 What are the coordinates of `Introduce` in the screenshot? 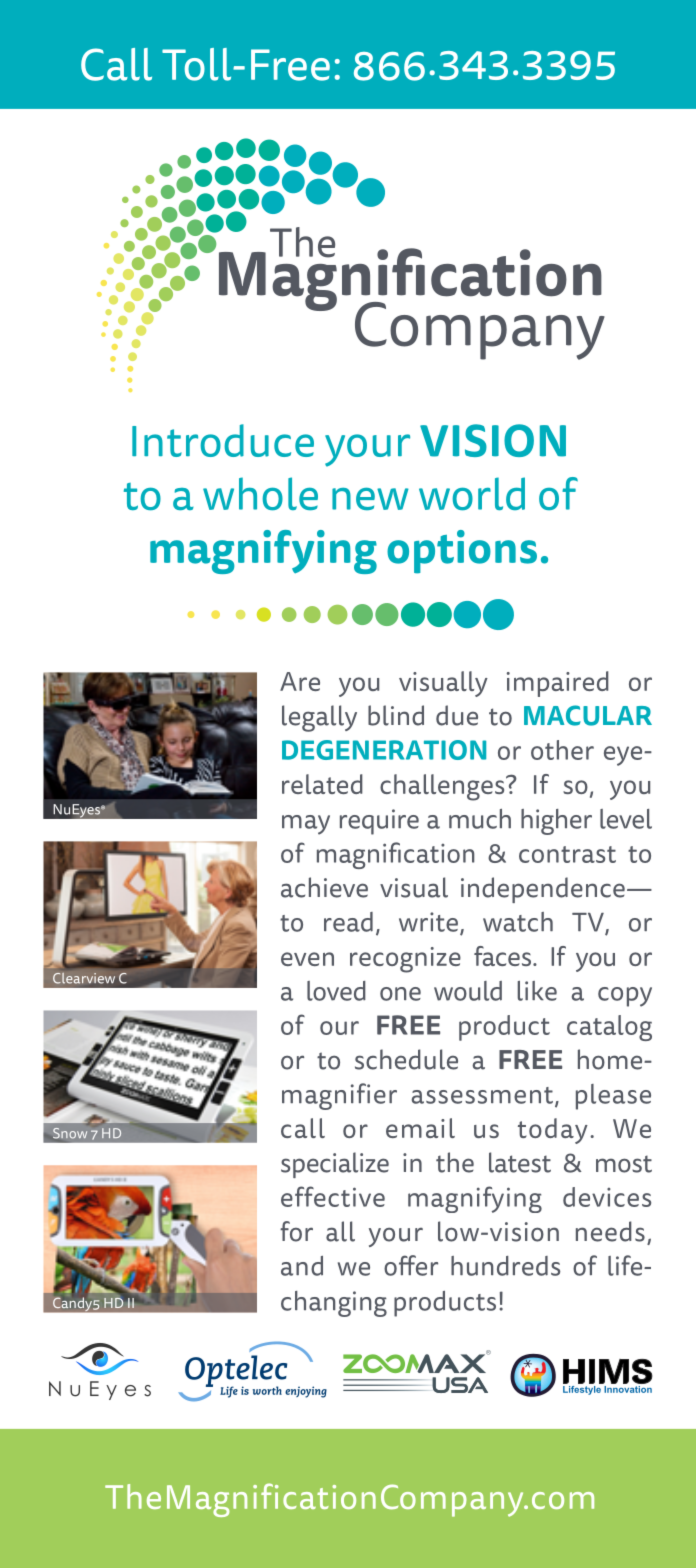 It's located at (223, 440).
